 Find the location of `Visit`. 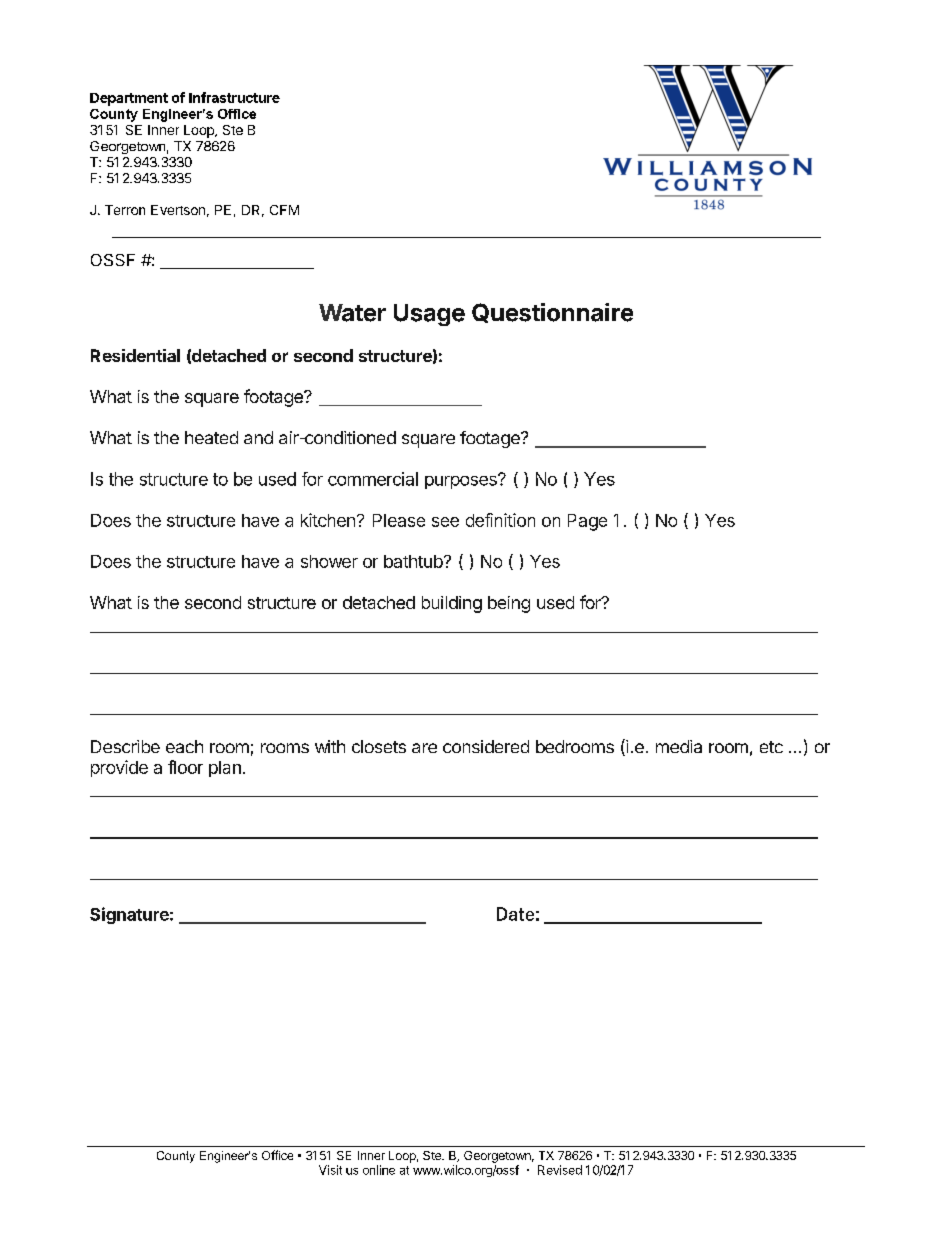

Visit is located at coordinates (330, 1170).
